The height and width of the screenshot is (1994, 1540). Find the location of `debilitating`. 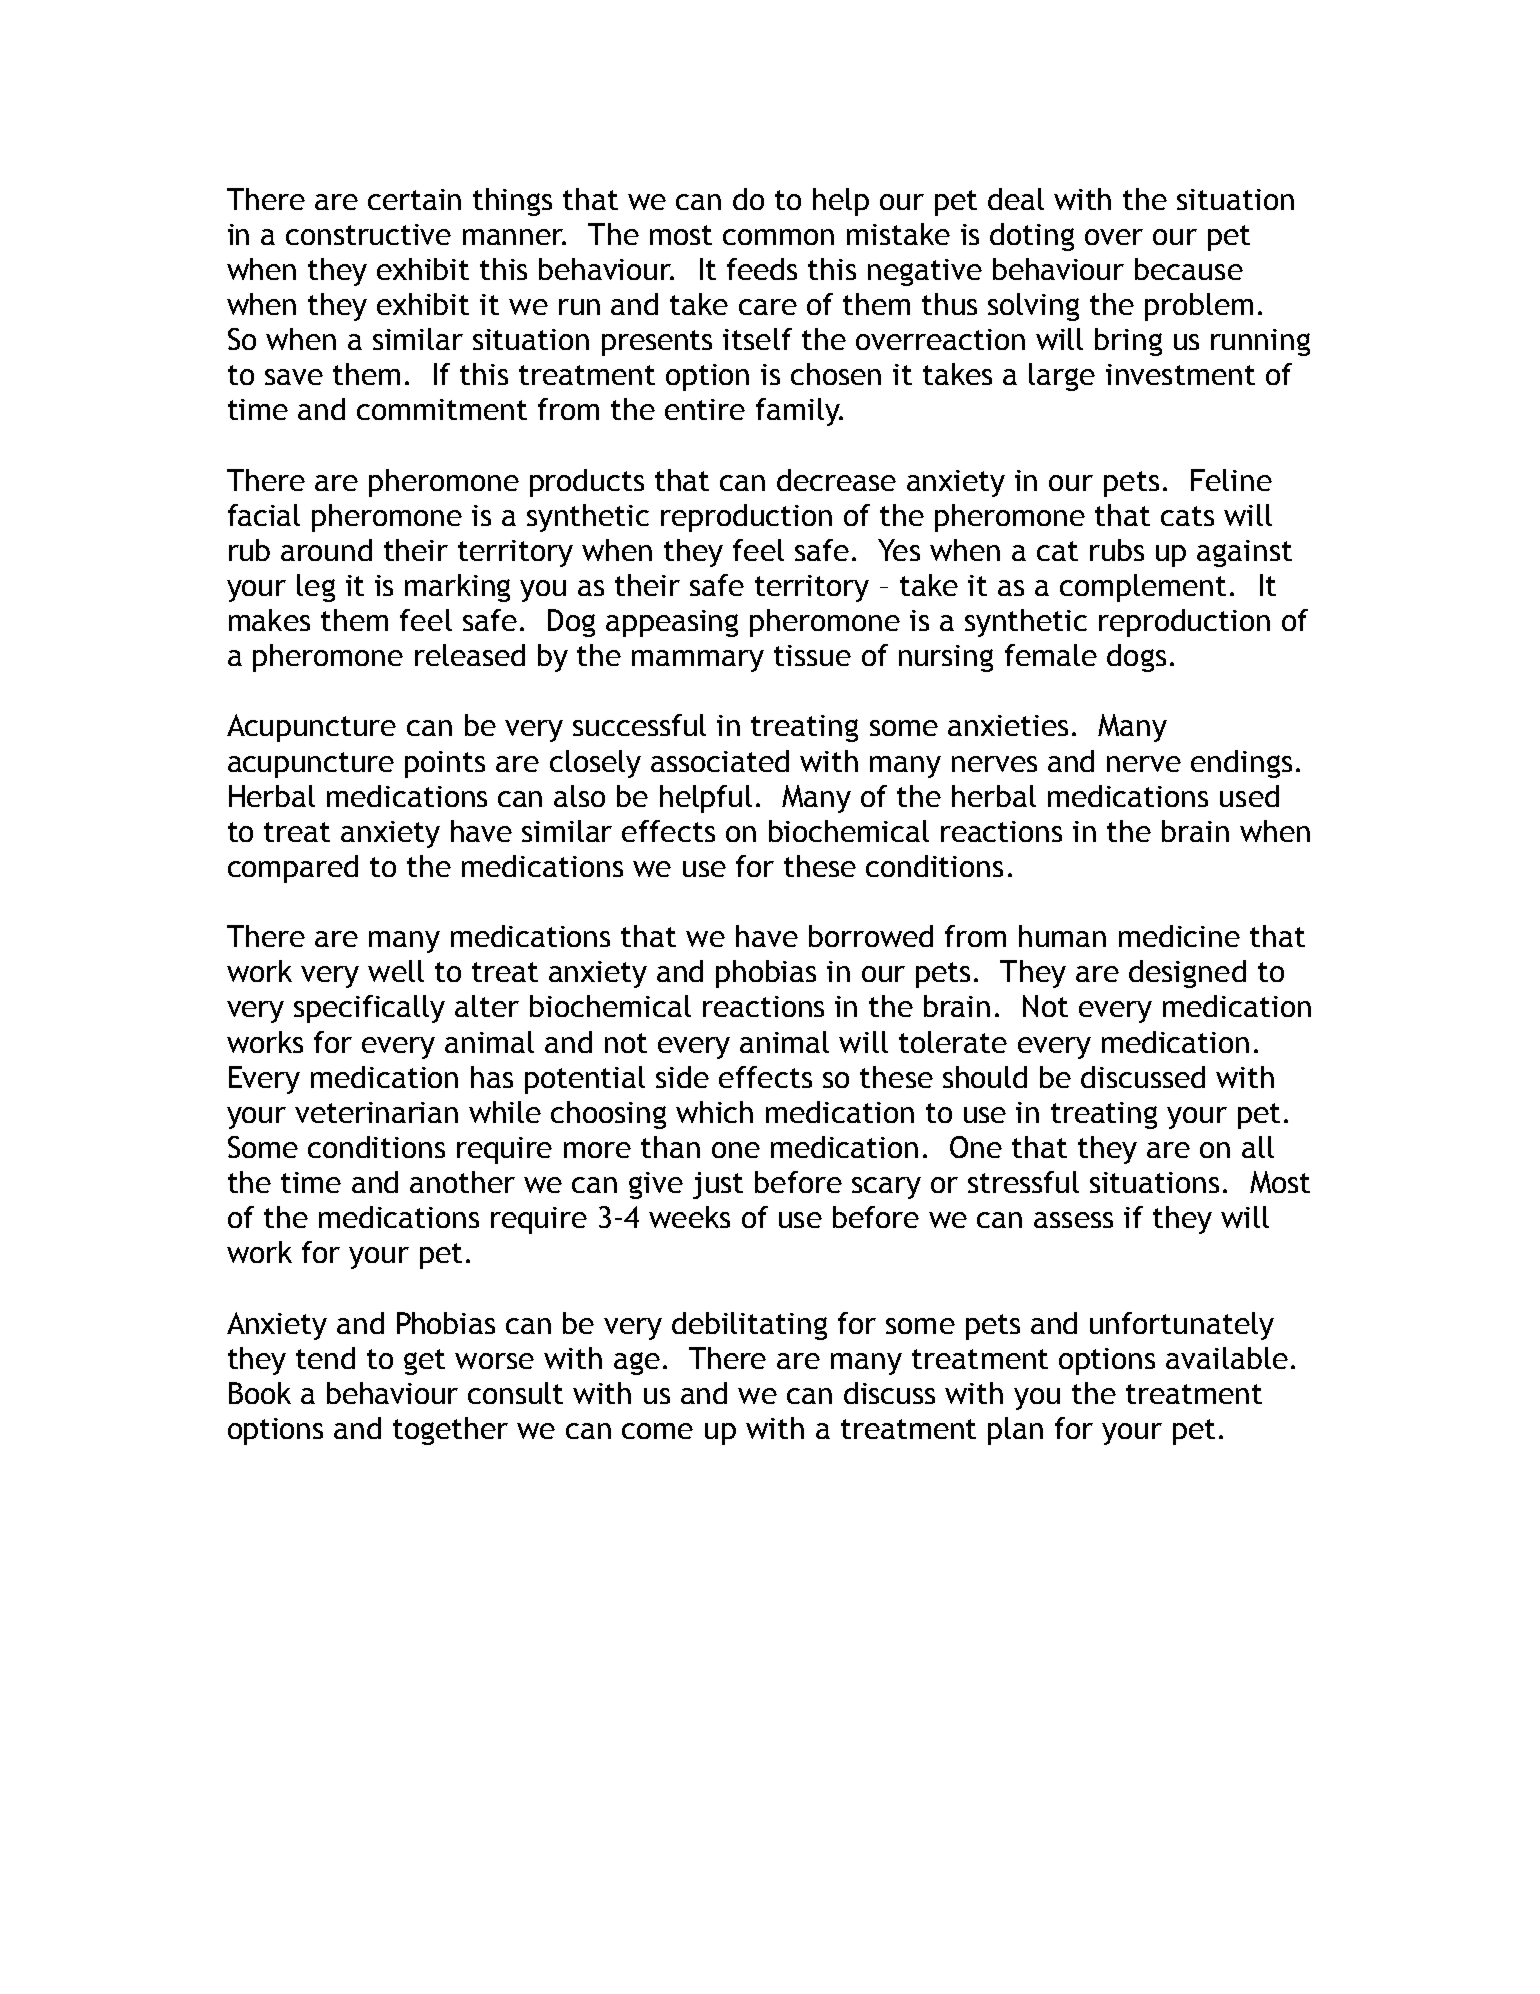

debilitating is located at coordinates (749, 1326).
